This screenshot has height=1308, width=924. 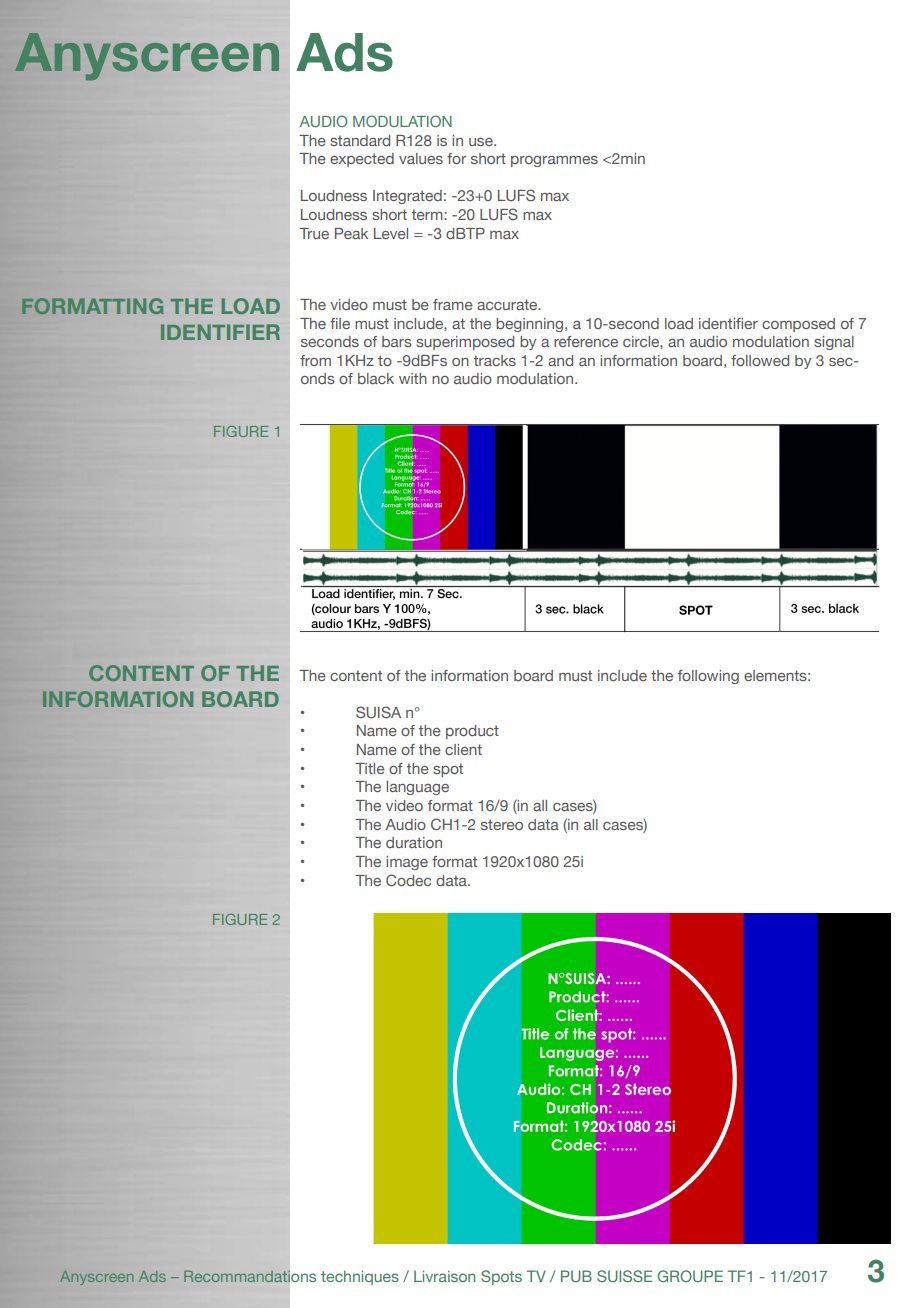 I want to click on image, so click(x=407, y=863).
